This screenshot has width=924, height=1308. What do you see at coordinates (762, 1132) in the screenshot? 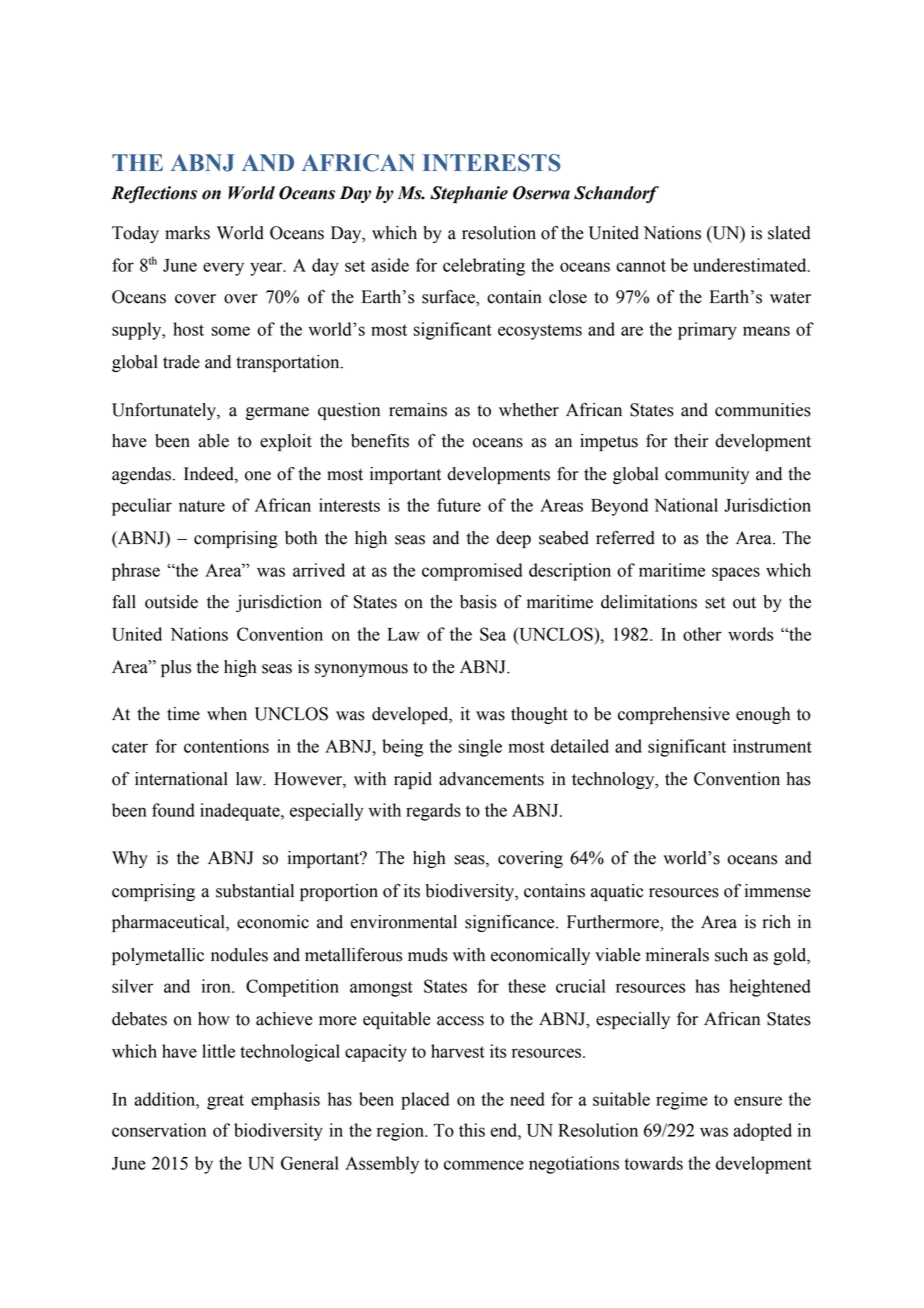
I see `adopted` at bounding box center [762, 1132].
